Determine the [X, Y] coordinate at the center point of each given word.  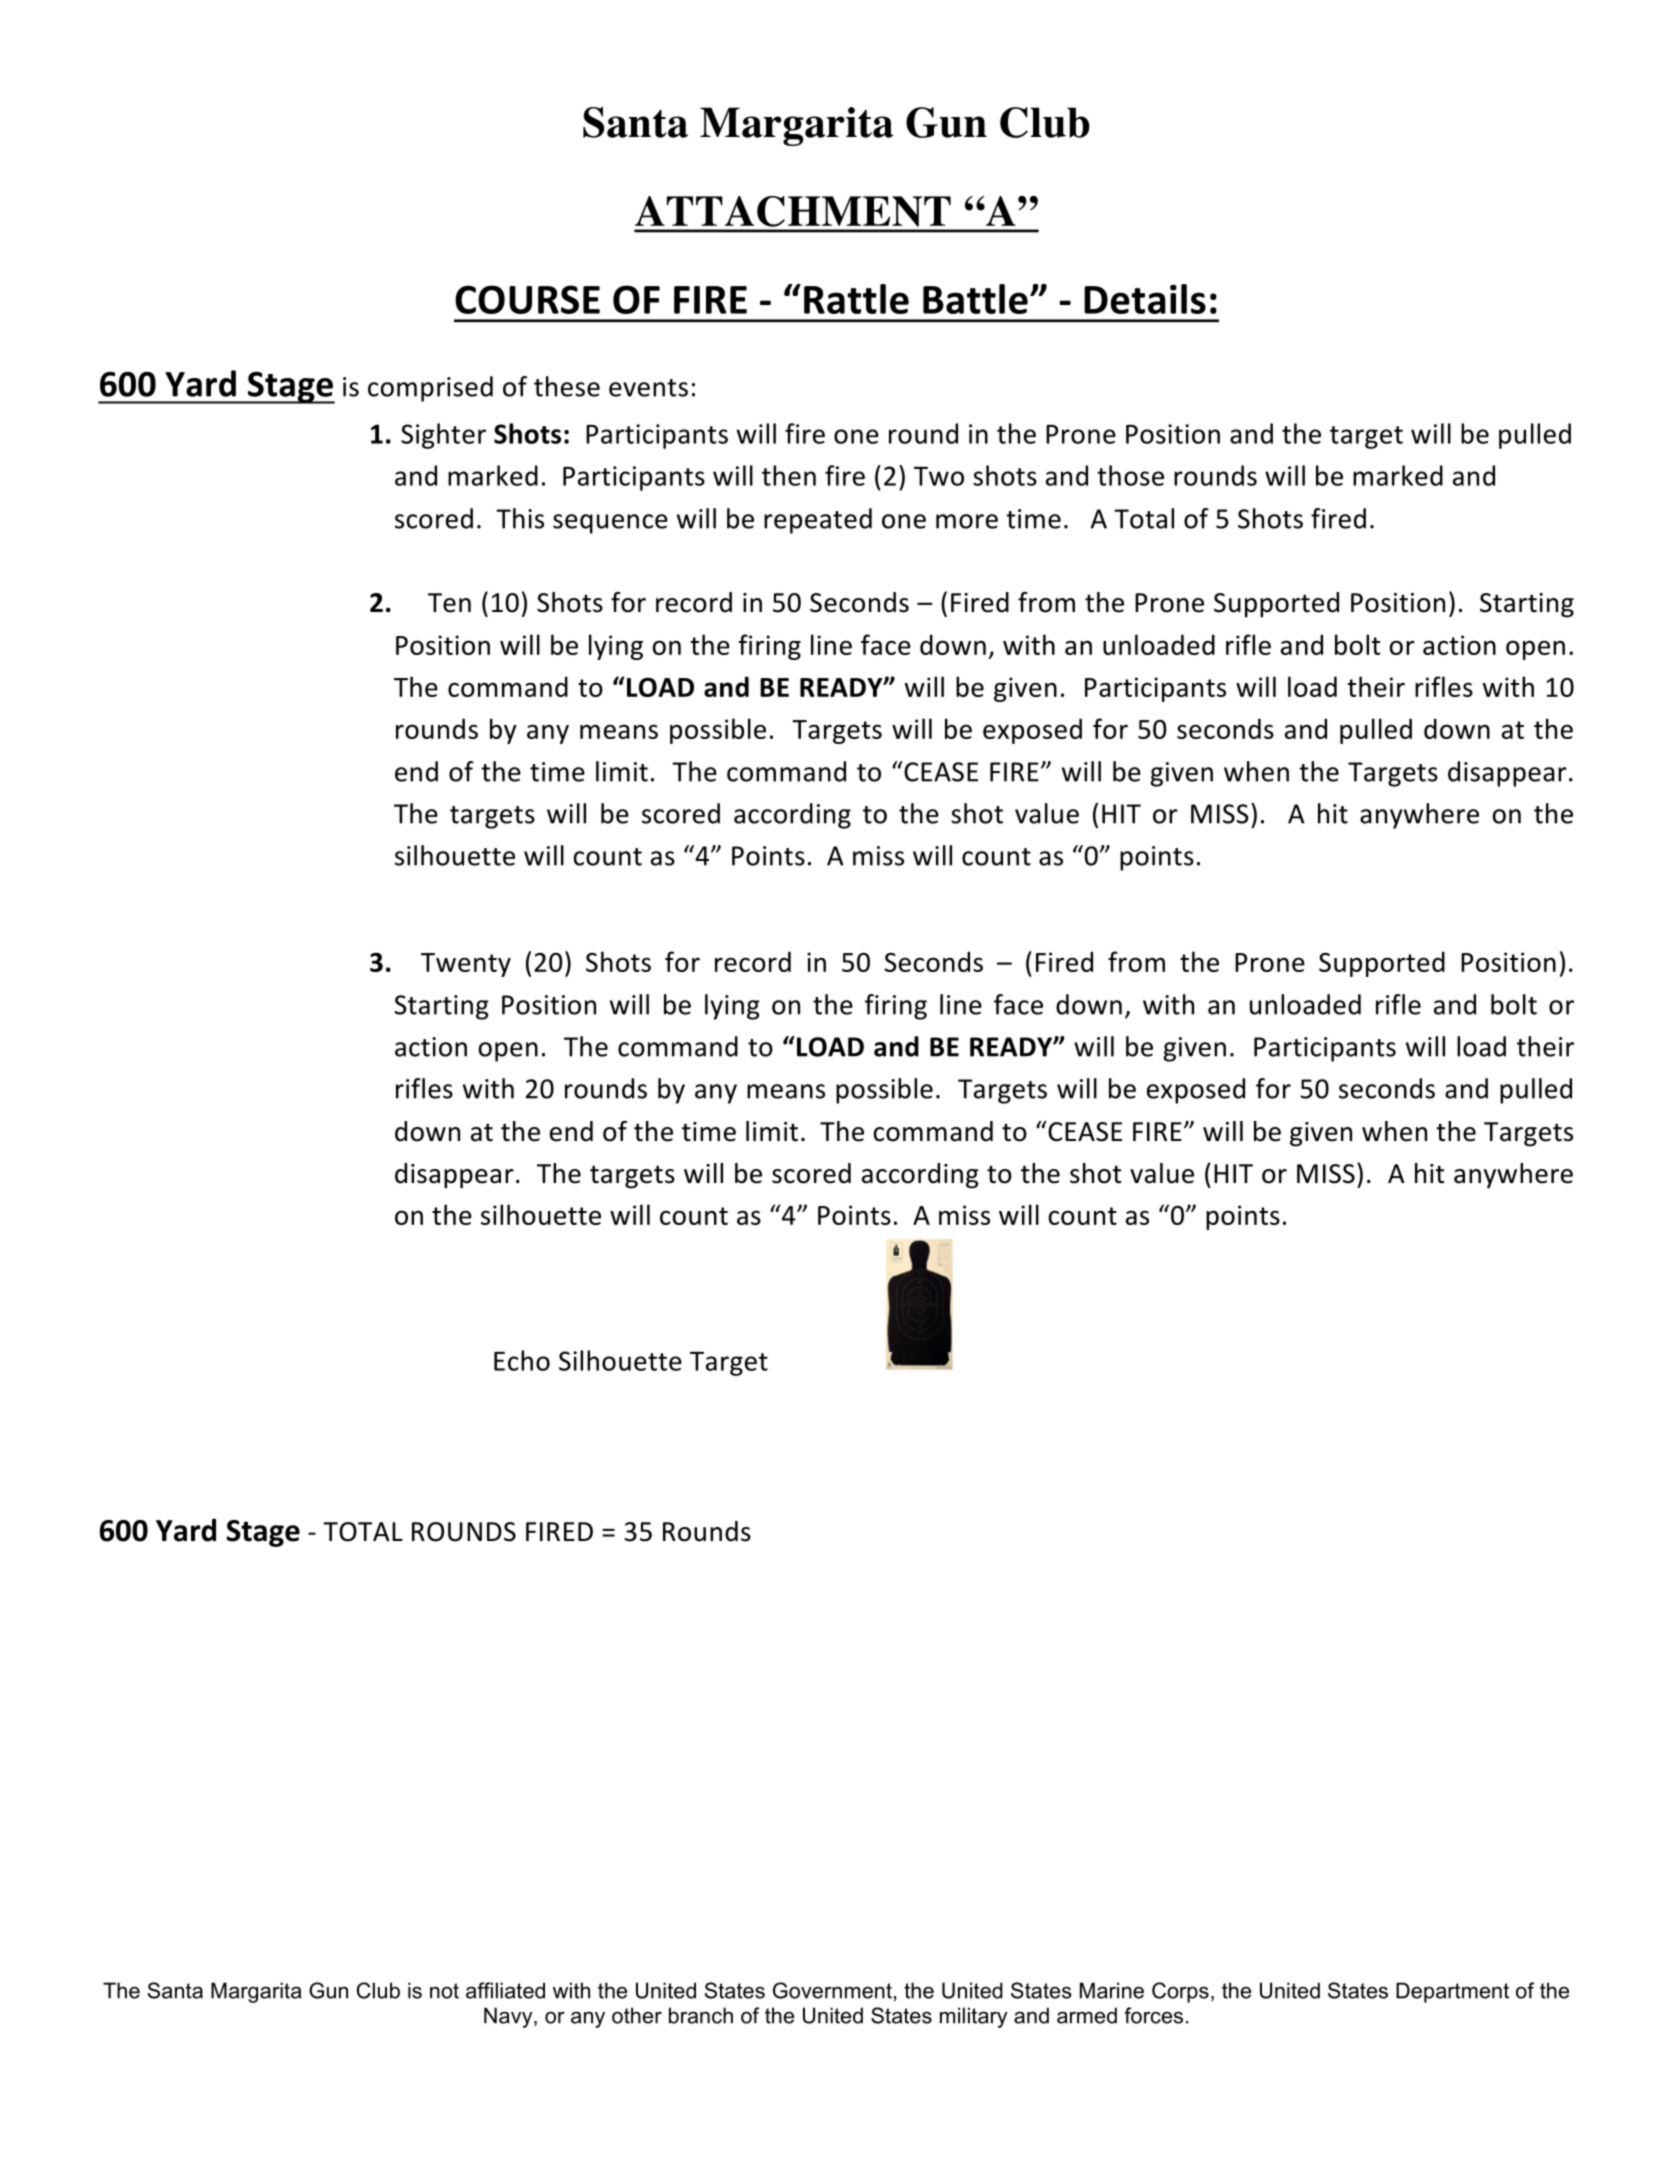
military [974, 2017]
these [567, 386]
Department [1452, 1992]
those [1130, 475]
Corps [1180, 1992]
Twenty [466, 965]
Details [1145, 299]
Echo [522, 1360]
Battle [975, 299]
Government [832, 1990]
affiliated [505, 1990]
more [967, 521]
